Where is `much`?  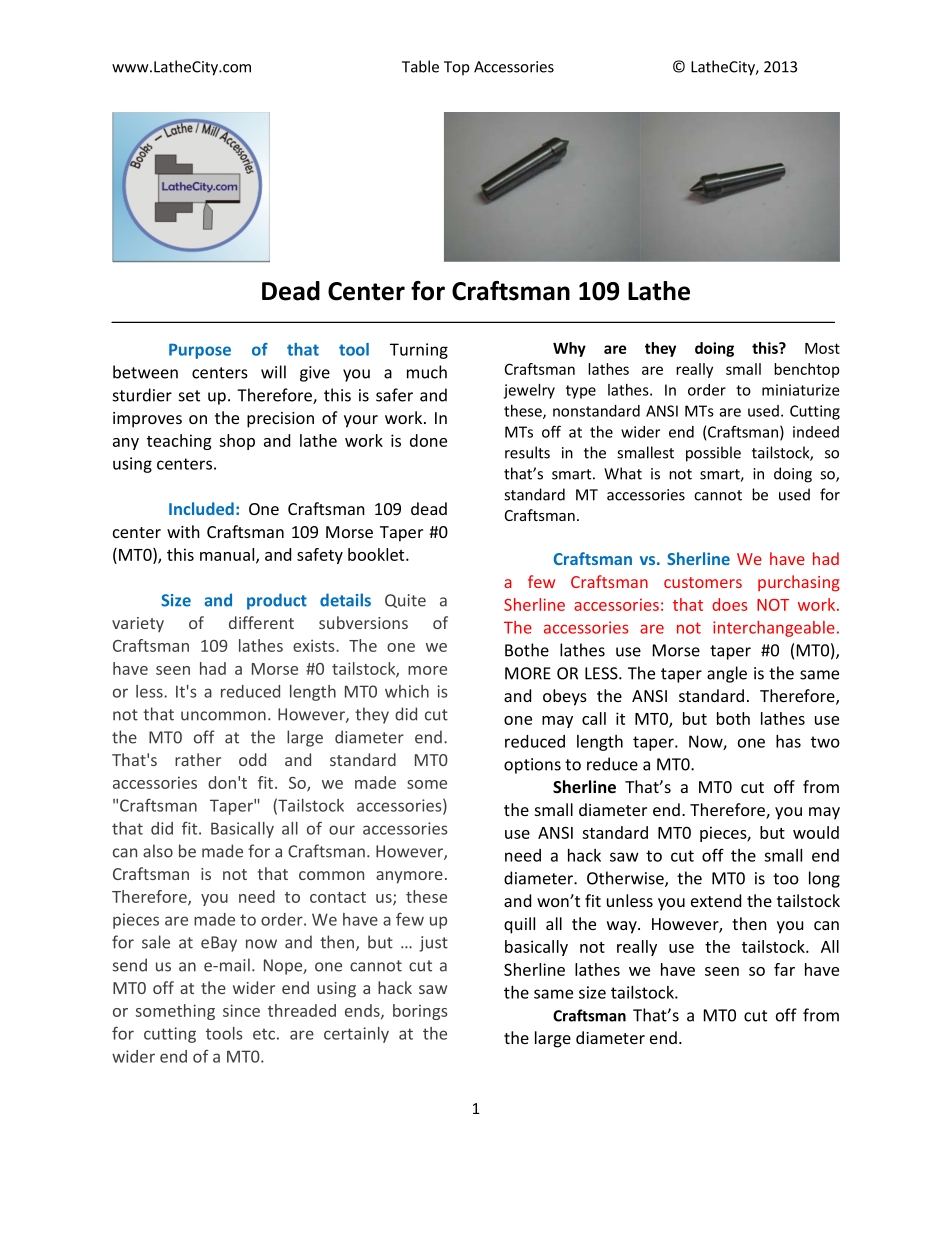 much is located at coordinates (427, 372).
